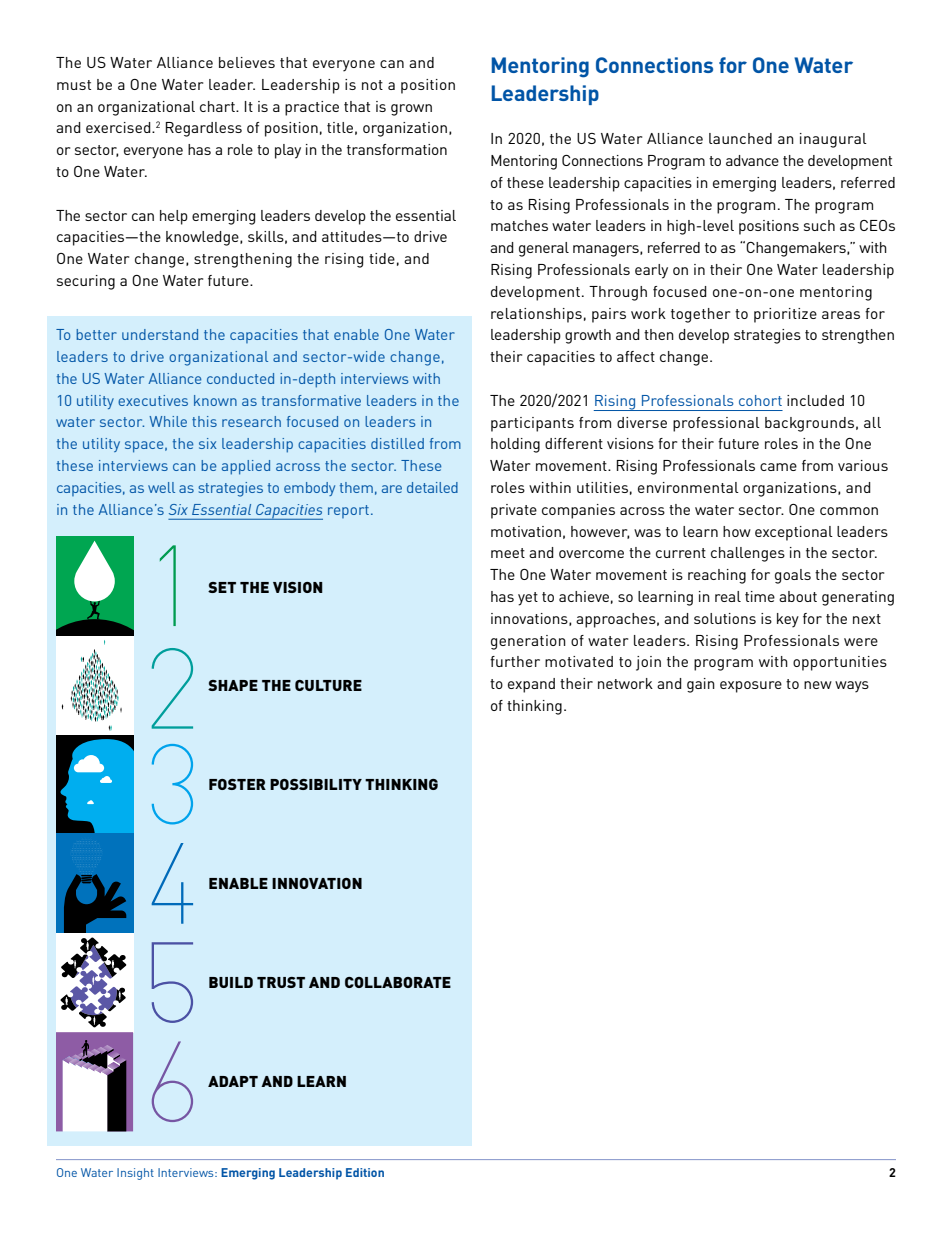  I want to click on launched, so click(740, 138).
